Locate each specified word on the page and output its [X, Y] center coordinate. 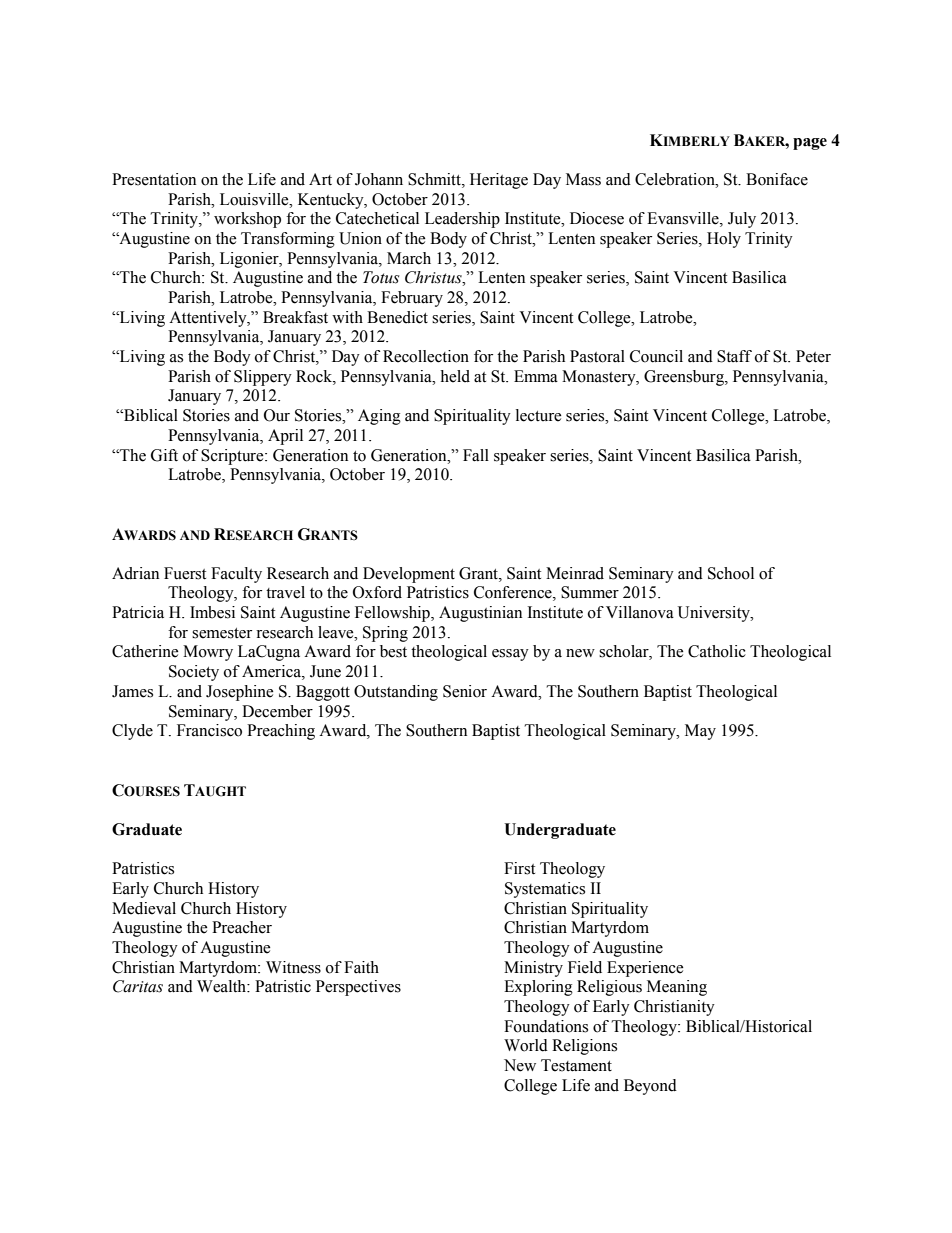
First [519, 868]
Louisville [255, 199]
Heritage [499, 181]
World [526, 1045]
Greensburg [685, 378]
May [700, 732]
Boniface [777, 179]
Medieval [144, 908]
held [455, 376]
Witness [293, 967]
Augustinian [480, 614]
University [715, 614]
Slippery [263, 378]
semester [222, 633]
